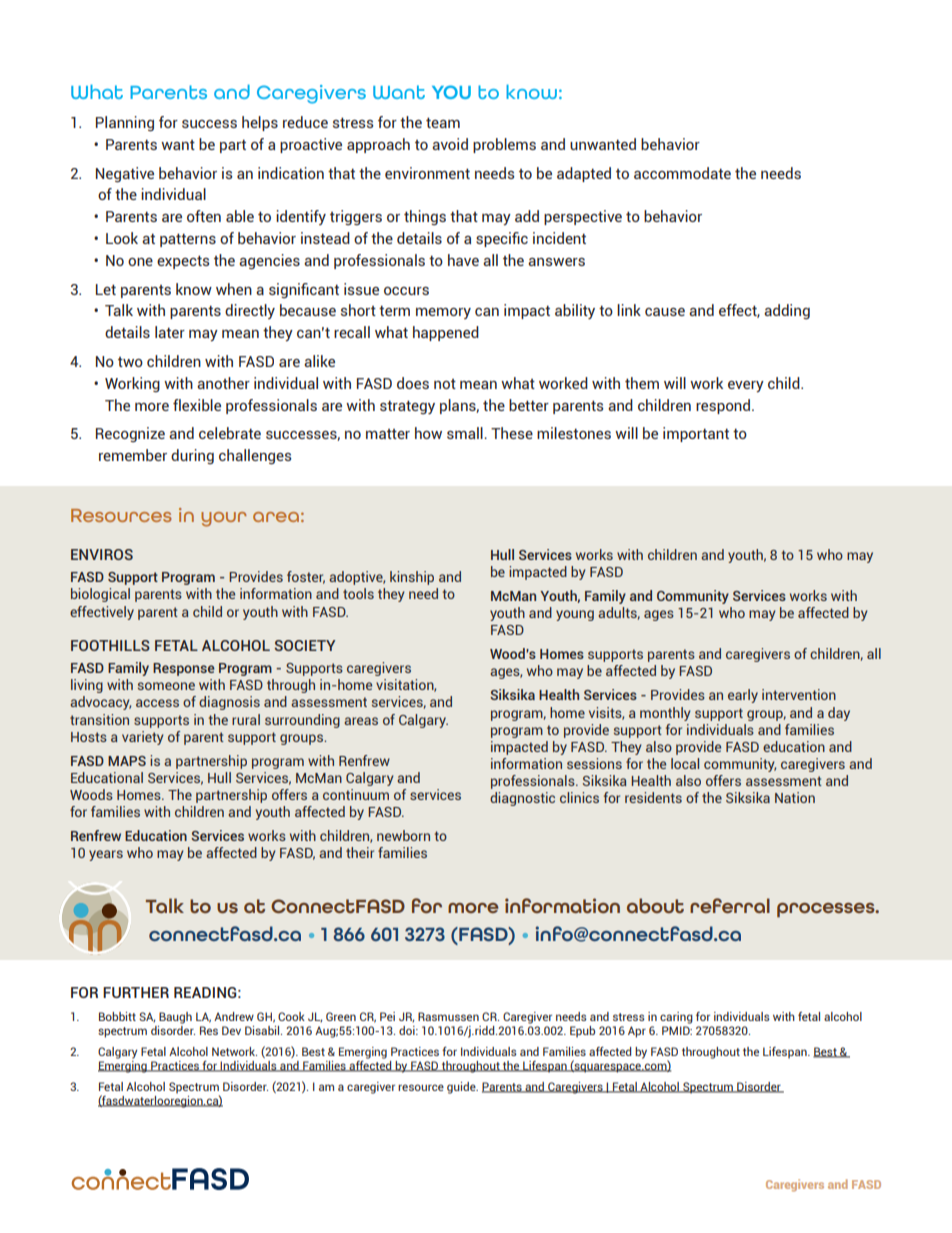  I want to click on accommodate, so click(682, 173).
